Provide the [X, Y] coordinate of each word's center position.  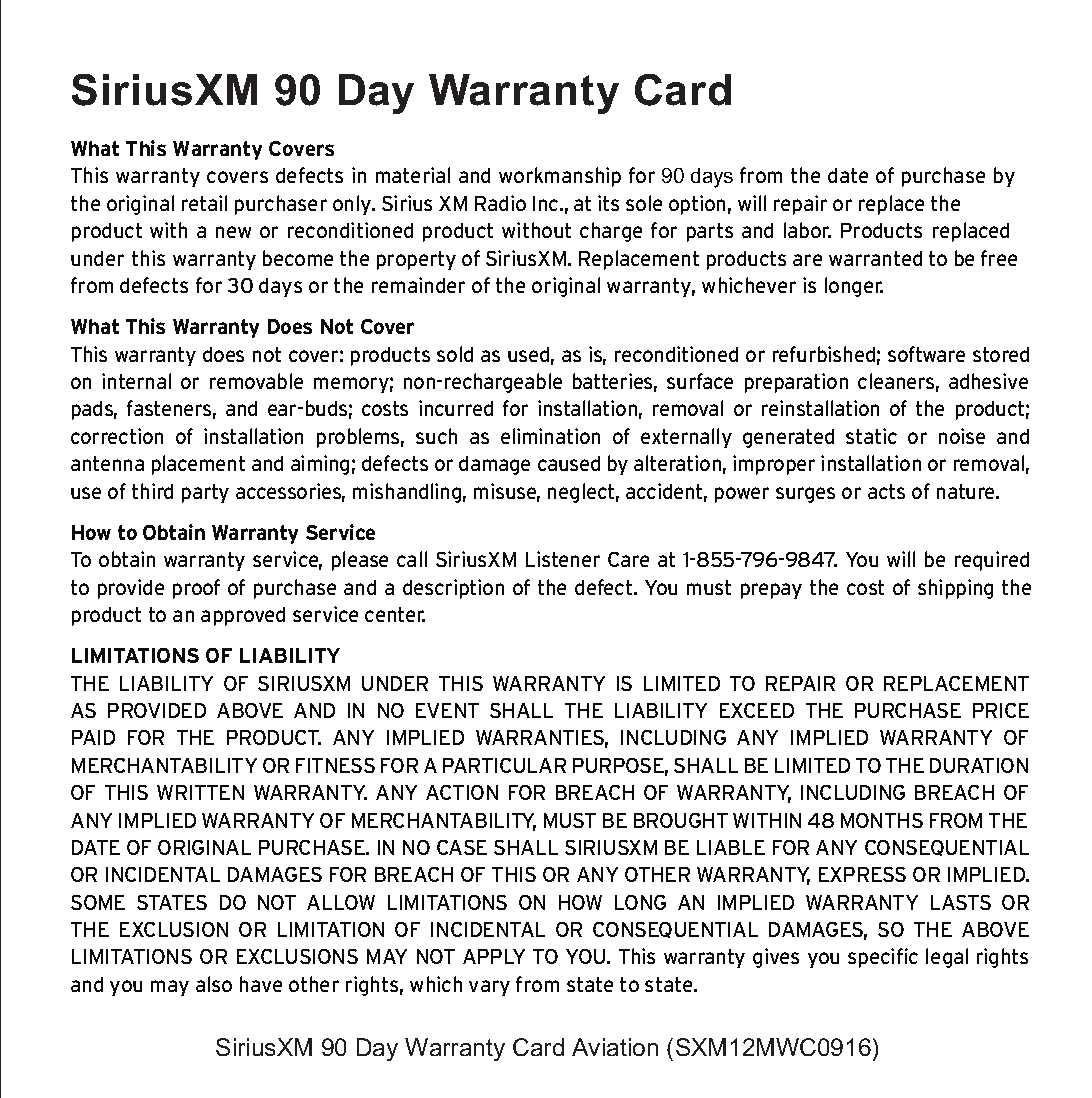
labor [807, 230]
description [453, 589]
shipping [955, 589]
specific [883, 958]
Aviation [615, 1047]
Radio [500, 203]
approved [243, 616]
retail [204, 203]
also [214, 984]
